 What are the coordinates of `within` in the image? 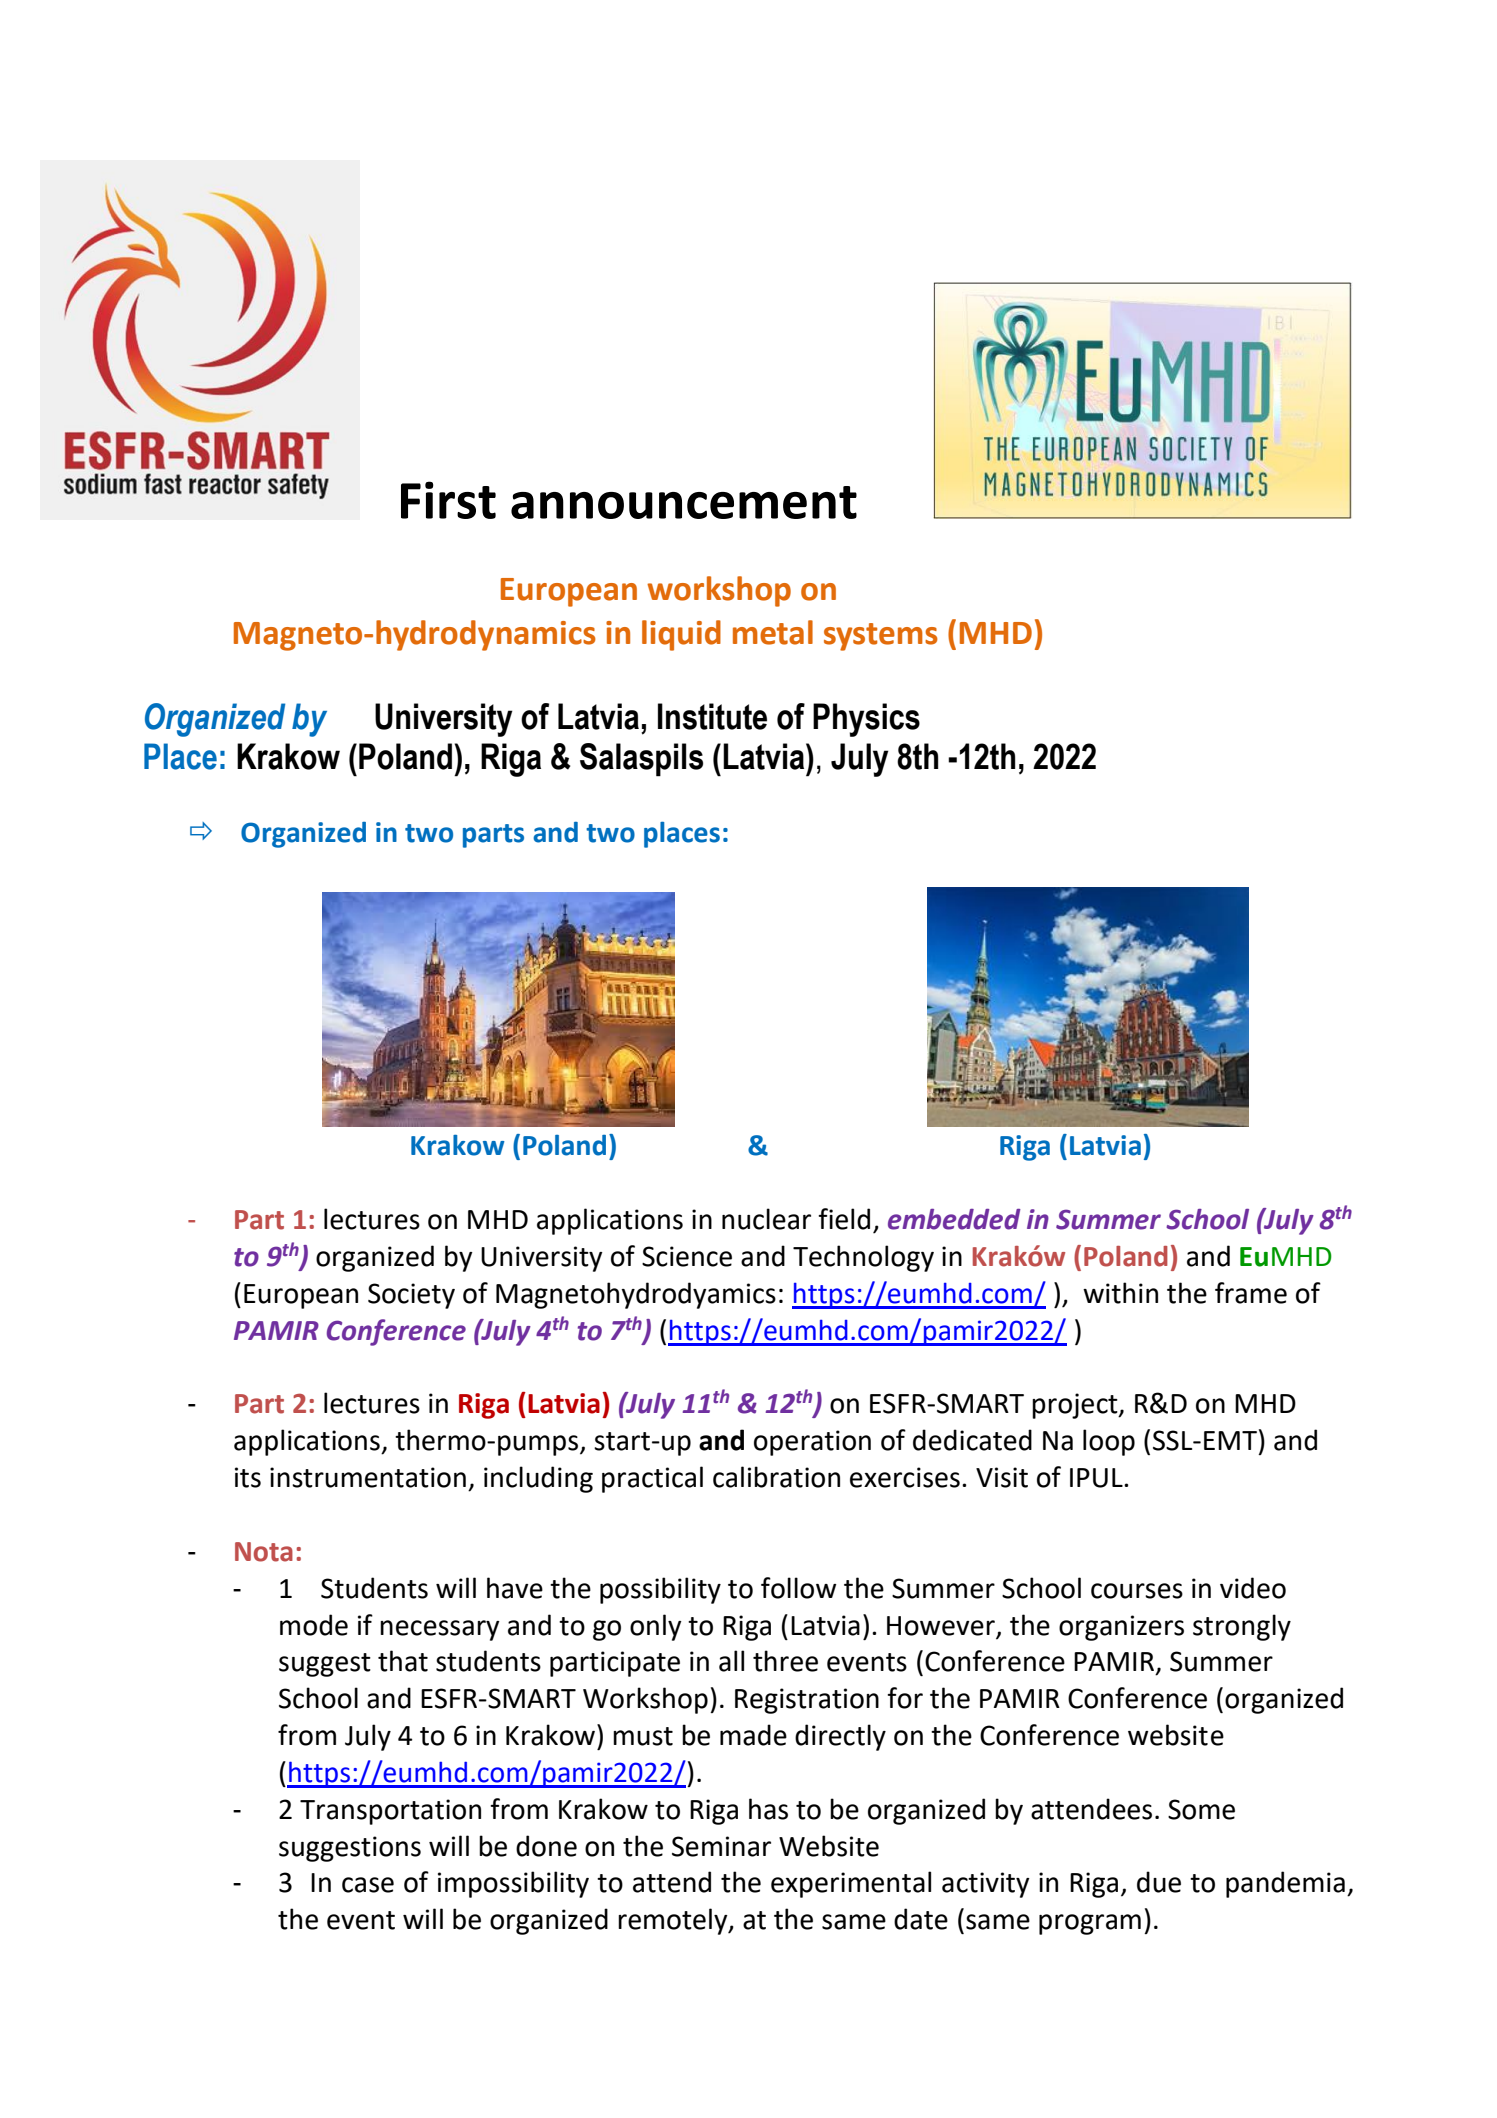 It's located at (1120, 1293).
